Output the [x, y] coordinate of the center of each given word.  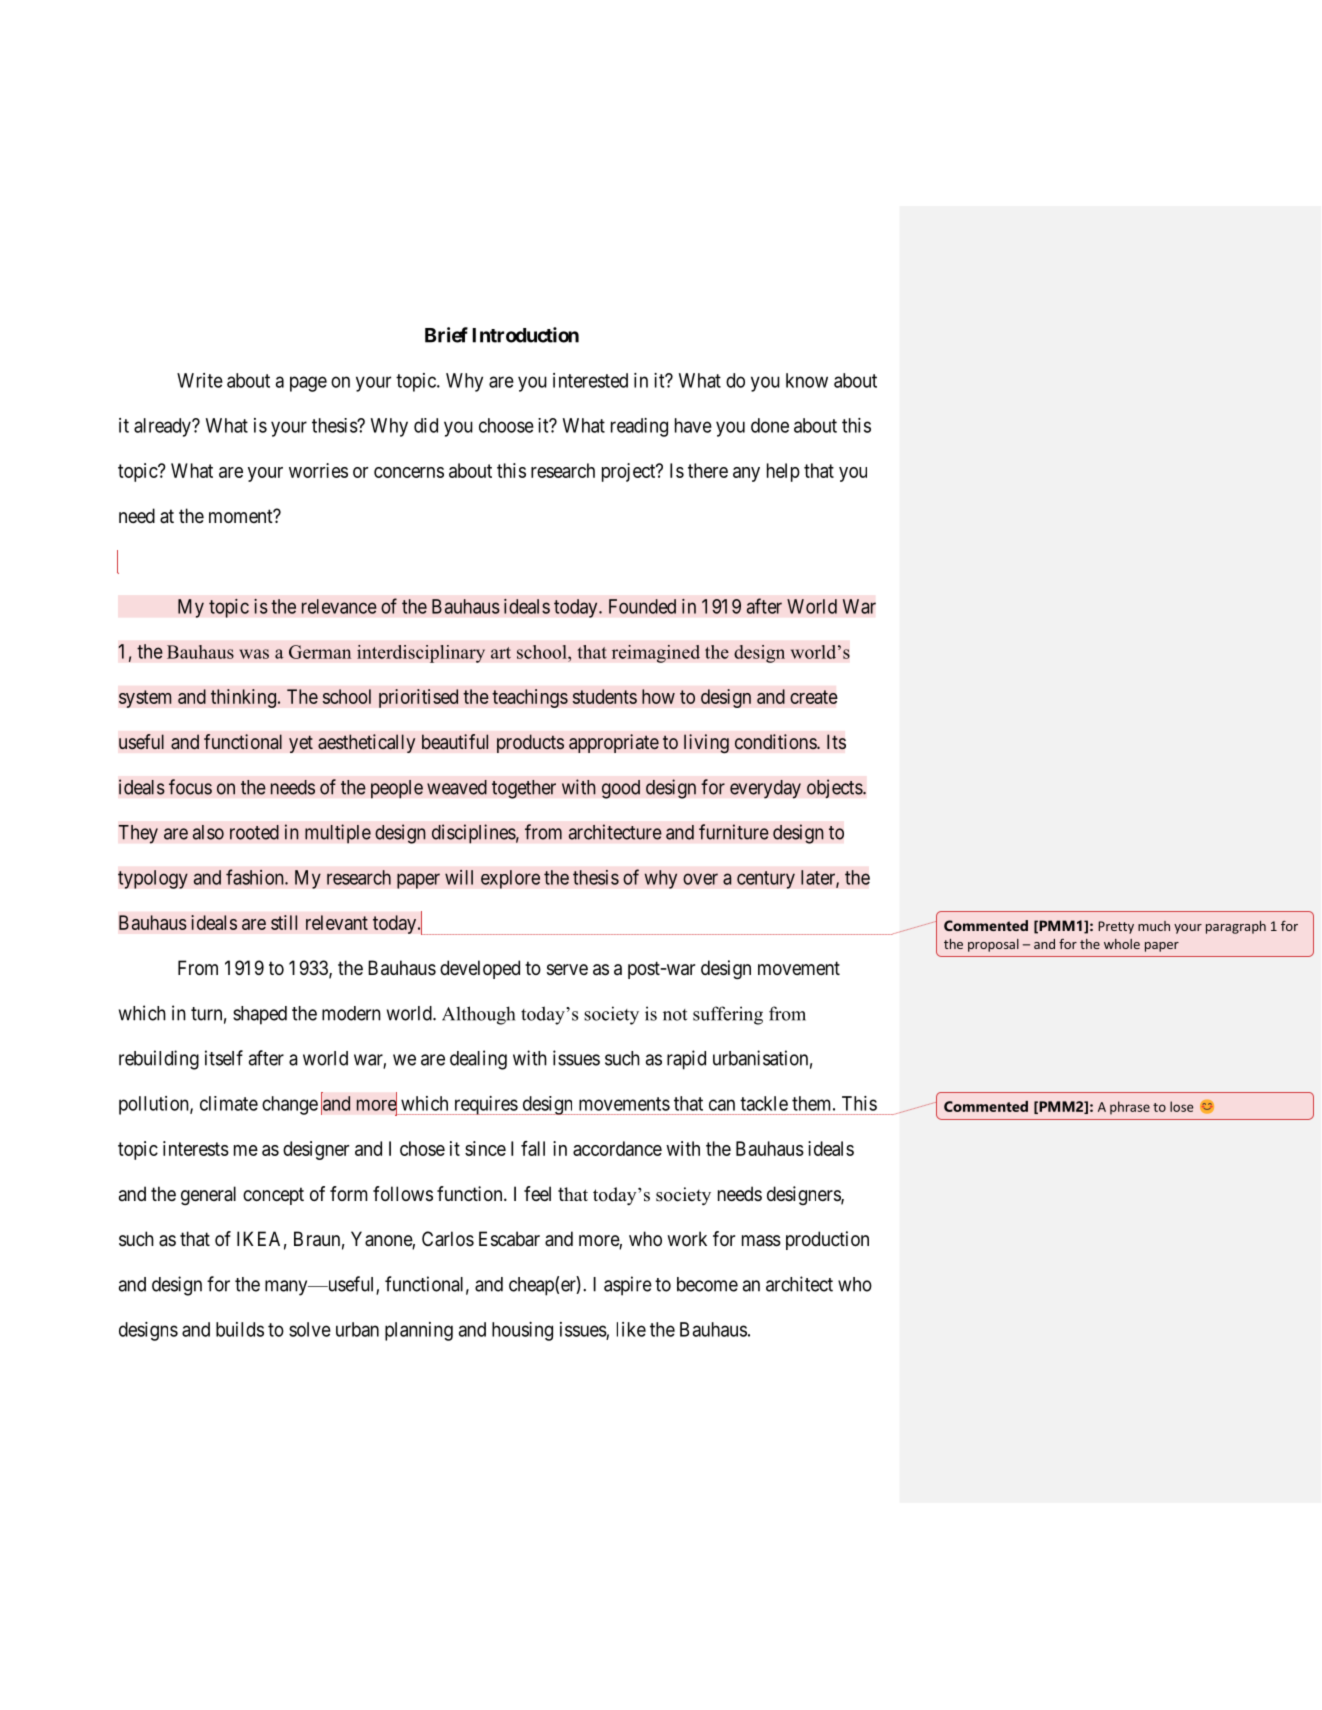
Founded [642, 606]
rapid [686, 1060]
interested [590, 380]
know [807, 380]
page [308, 384]
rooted [254, 832]
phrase [1130, 1108]
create [814, 697]
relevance [339, 606]
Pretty [1116, 927]
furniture [734, 832]
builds [240, 1329]
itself [224, 1058]
